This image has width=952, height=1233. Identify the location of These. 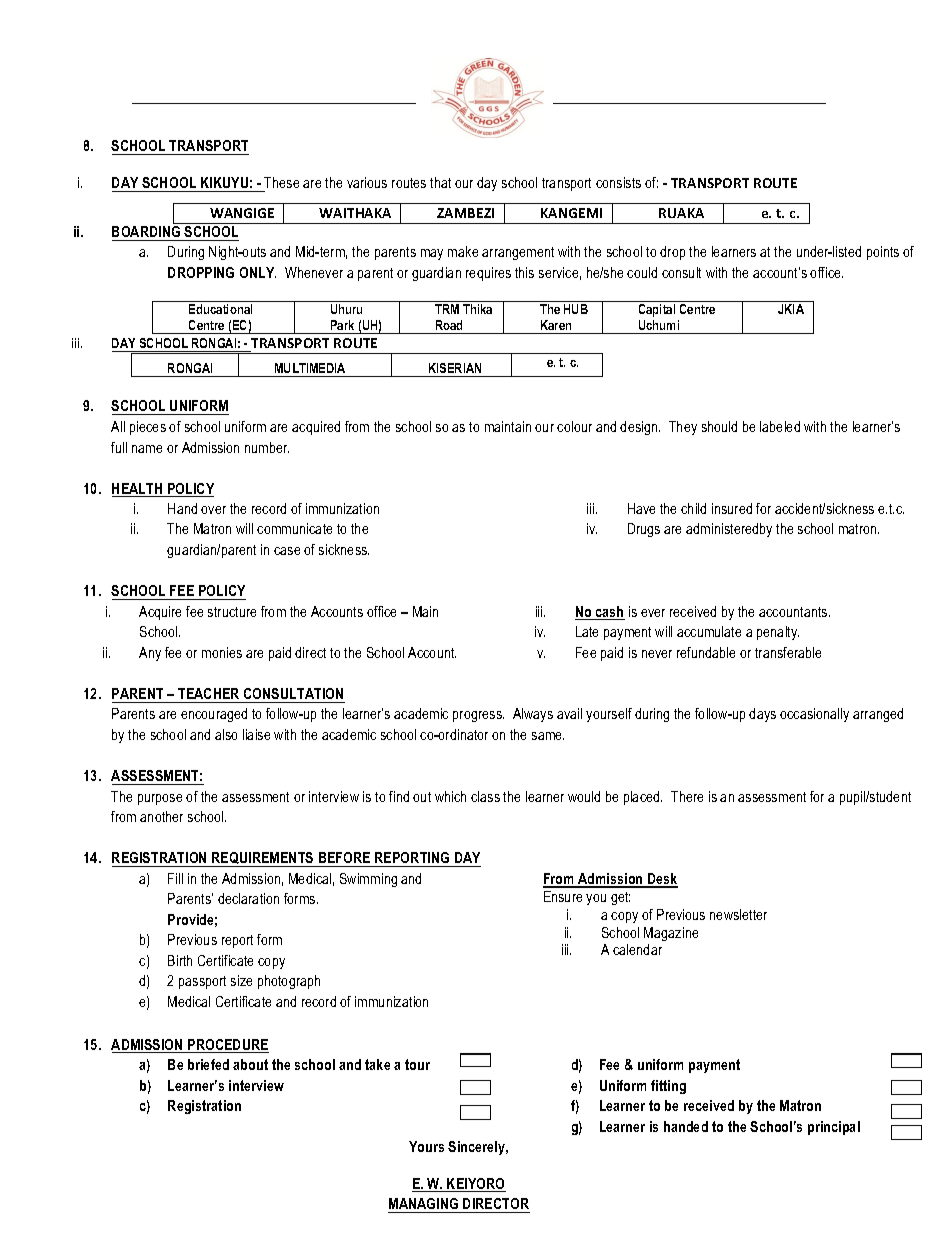
(281, 182).
